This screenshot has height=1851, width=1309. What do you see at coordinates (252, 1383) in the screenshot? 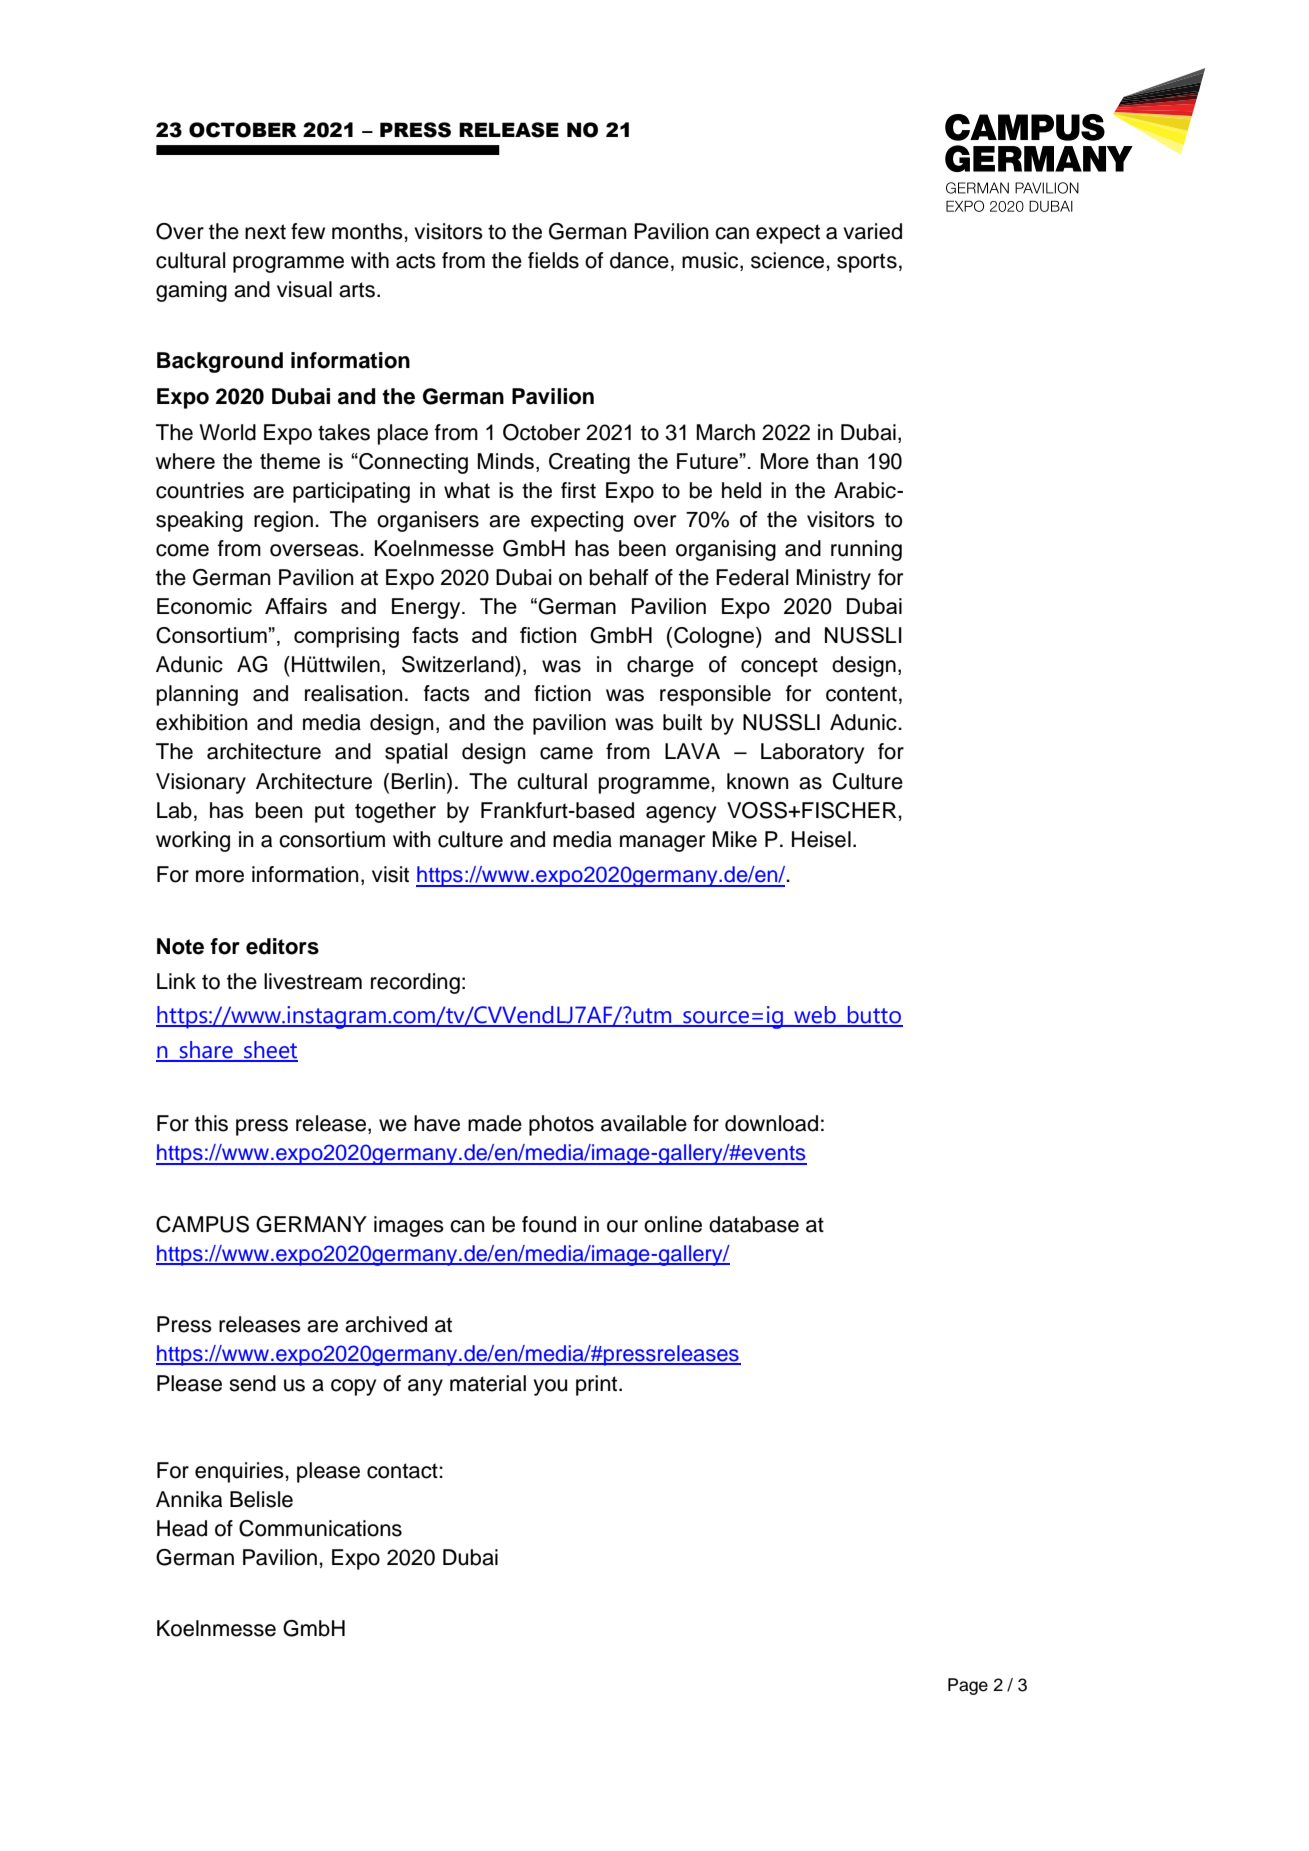
I see `send` at bounding box center [252, 1383].
